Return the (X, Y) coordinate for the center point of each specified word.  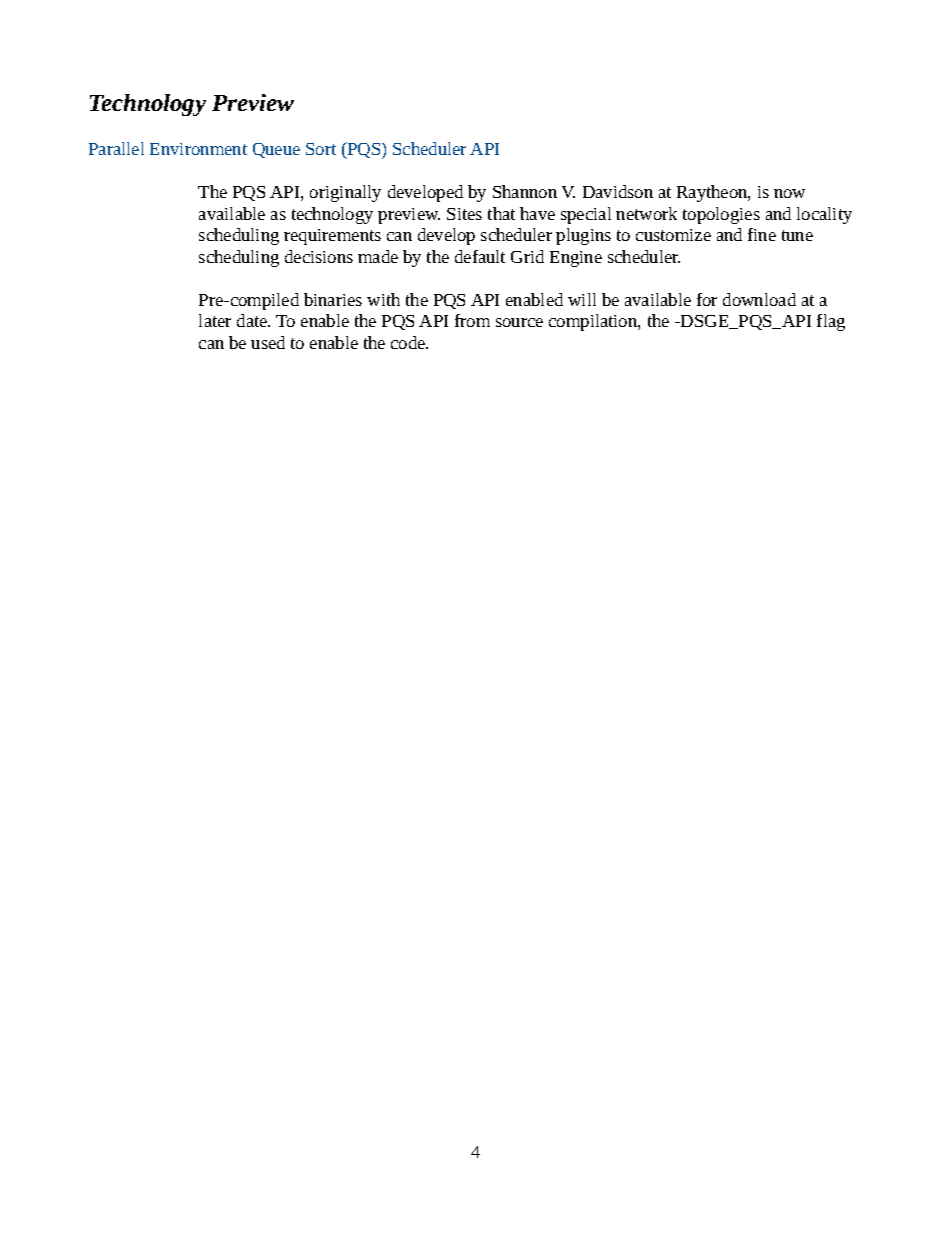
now (789, 193)
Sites (464, 214)
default (480, 256)
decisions (319, 256)
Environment (198, 149)
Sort (321, 149)
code (409, 342)
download (759, 299)
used (268, 342)
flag (831, 322)
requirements (332, 237)
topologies (721, 215)
